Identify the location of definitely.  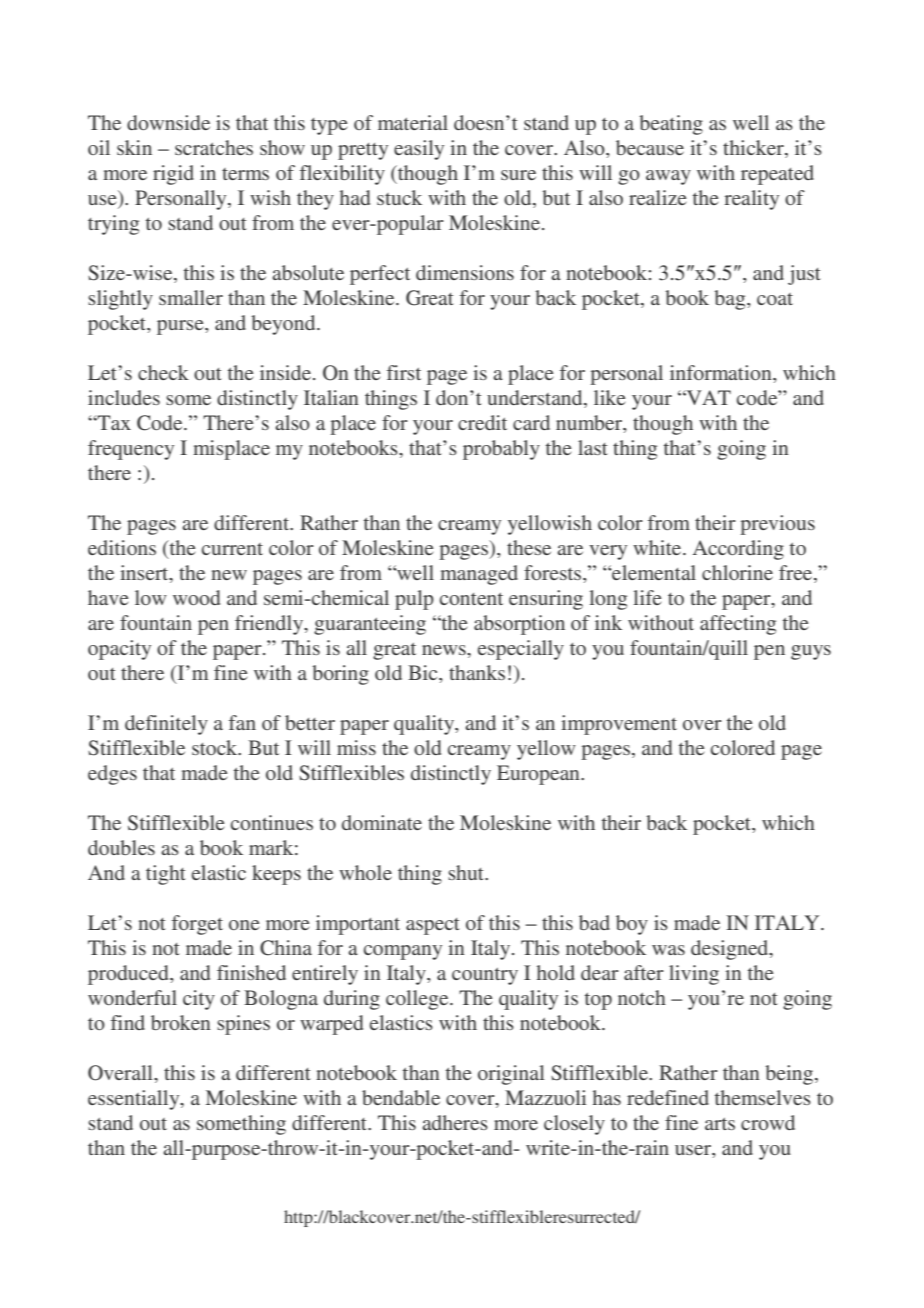
(166, 725).
